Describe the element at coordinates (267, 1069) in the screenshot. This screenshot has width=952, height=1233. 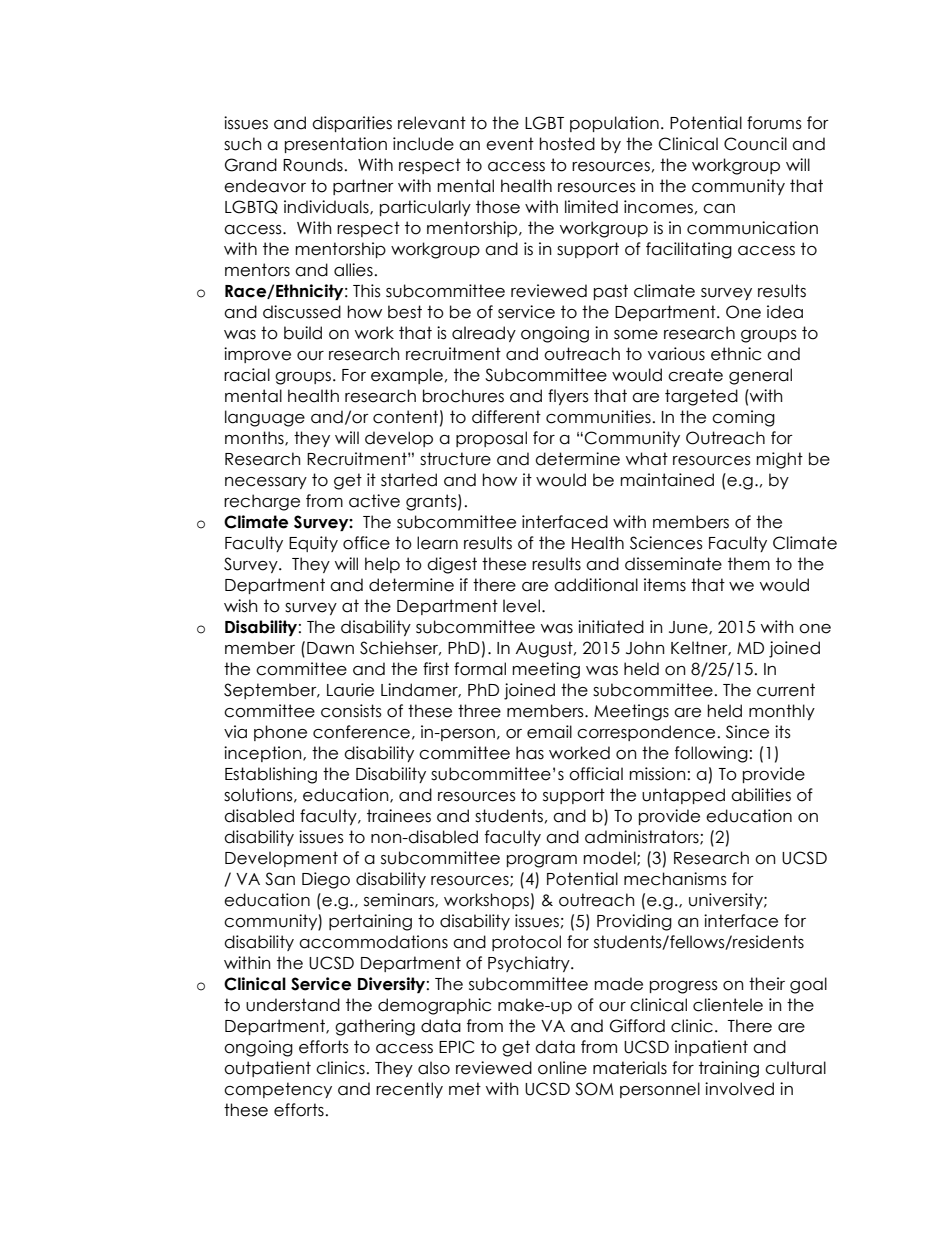
I see `outpatient` at that location.
